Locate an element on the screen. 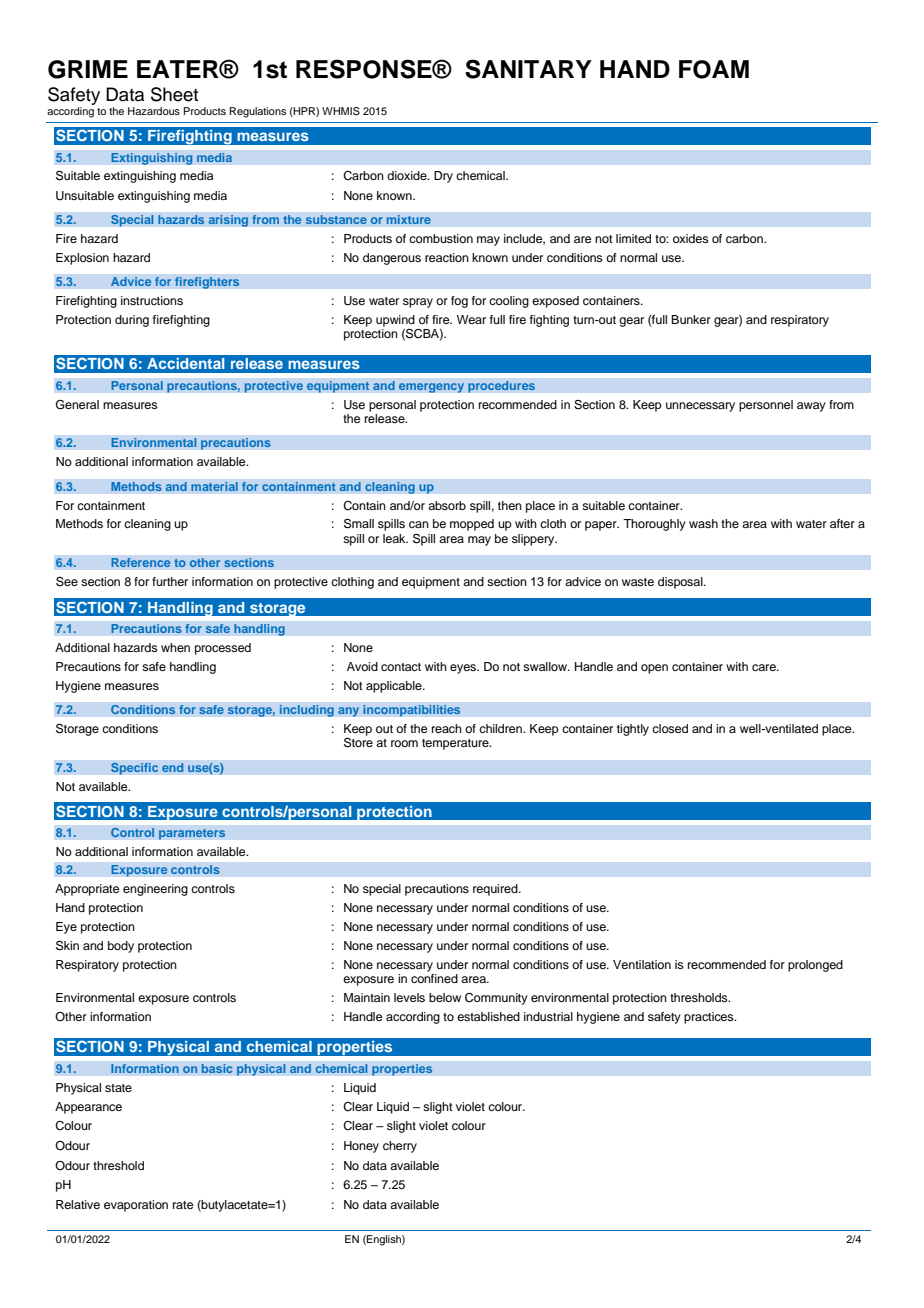 The height and width of the screenshot is (1308, 924). Sheet is located at coordinates (174, 94).
